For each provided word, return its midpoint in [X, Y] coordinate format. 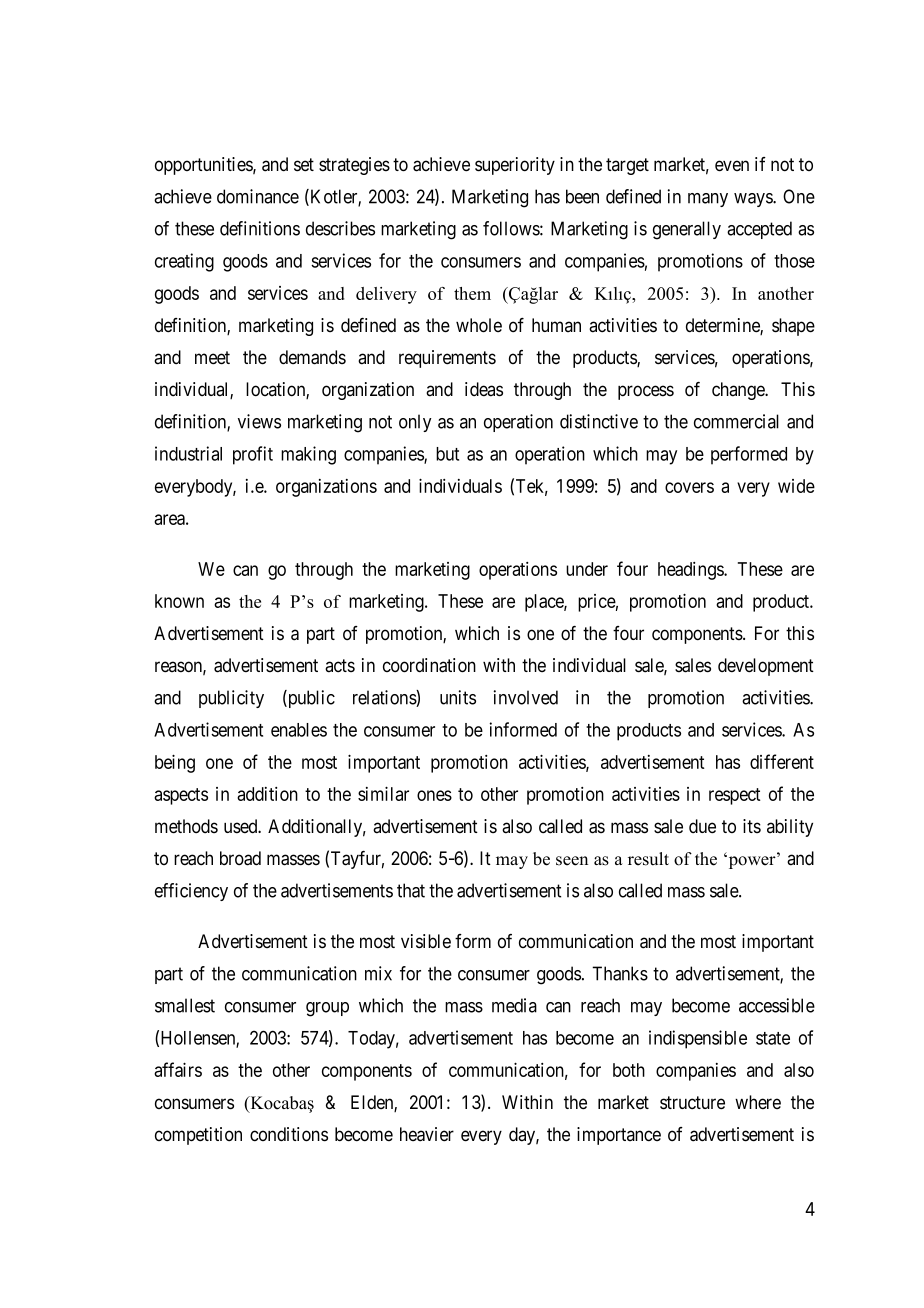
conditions [289, 1134]
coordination [429, 665]
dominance [258, 196]
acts [340, 666]
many [708, 200]
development [766, 667]
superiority [515, 166]
